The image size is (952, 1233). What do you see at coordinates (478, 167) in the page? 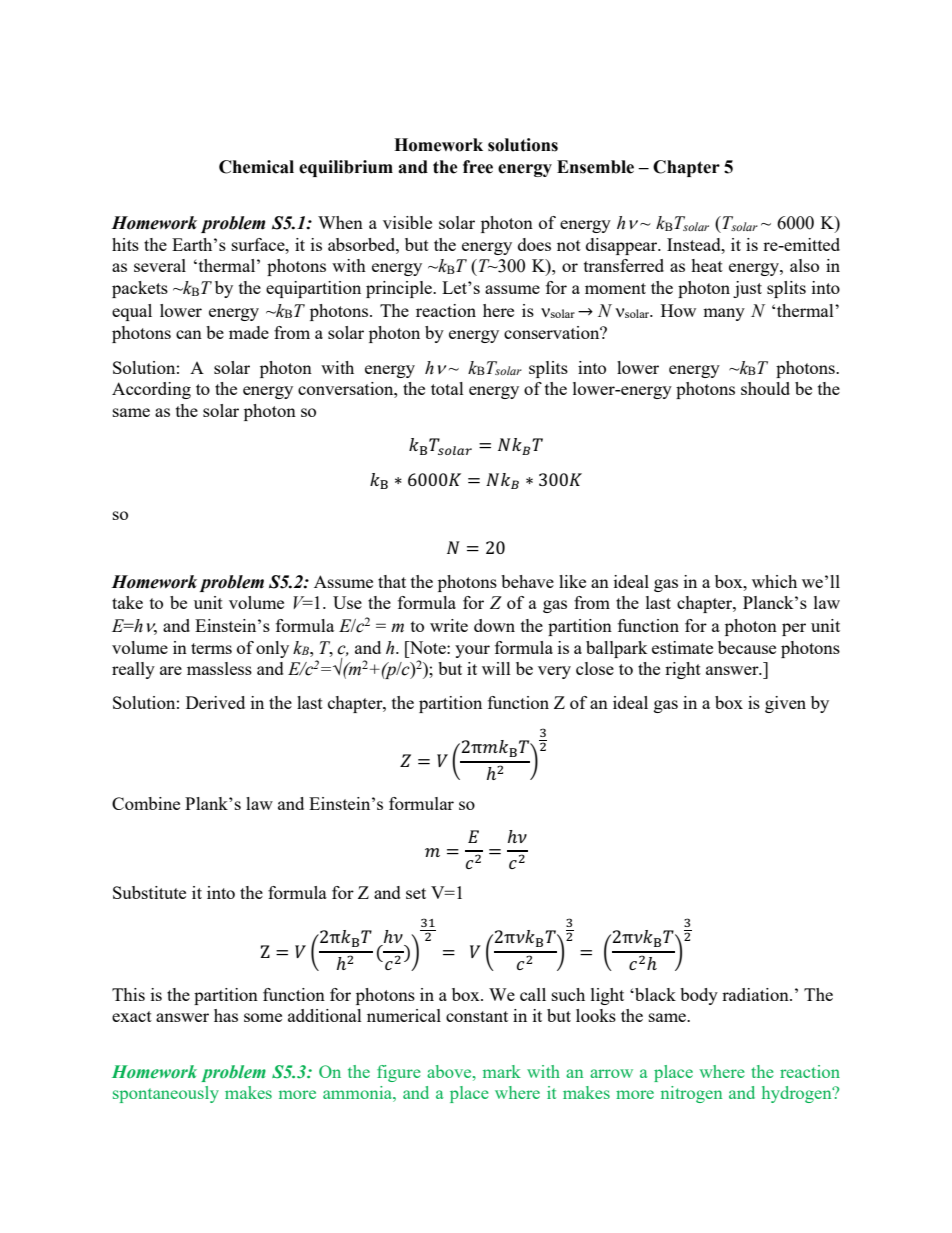
I see `free` at bounding box center [478, 167].
